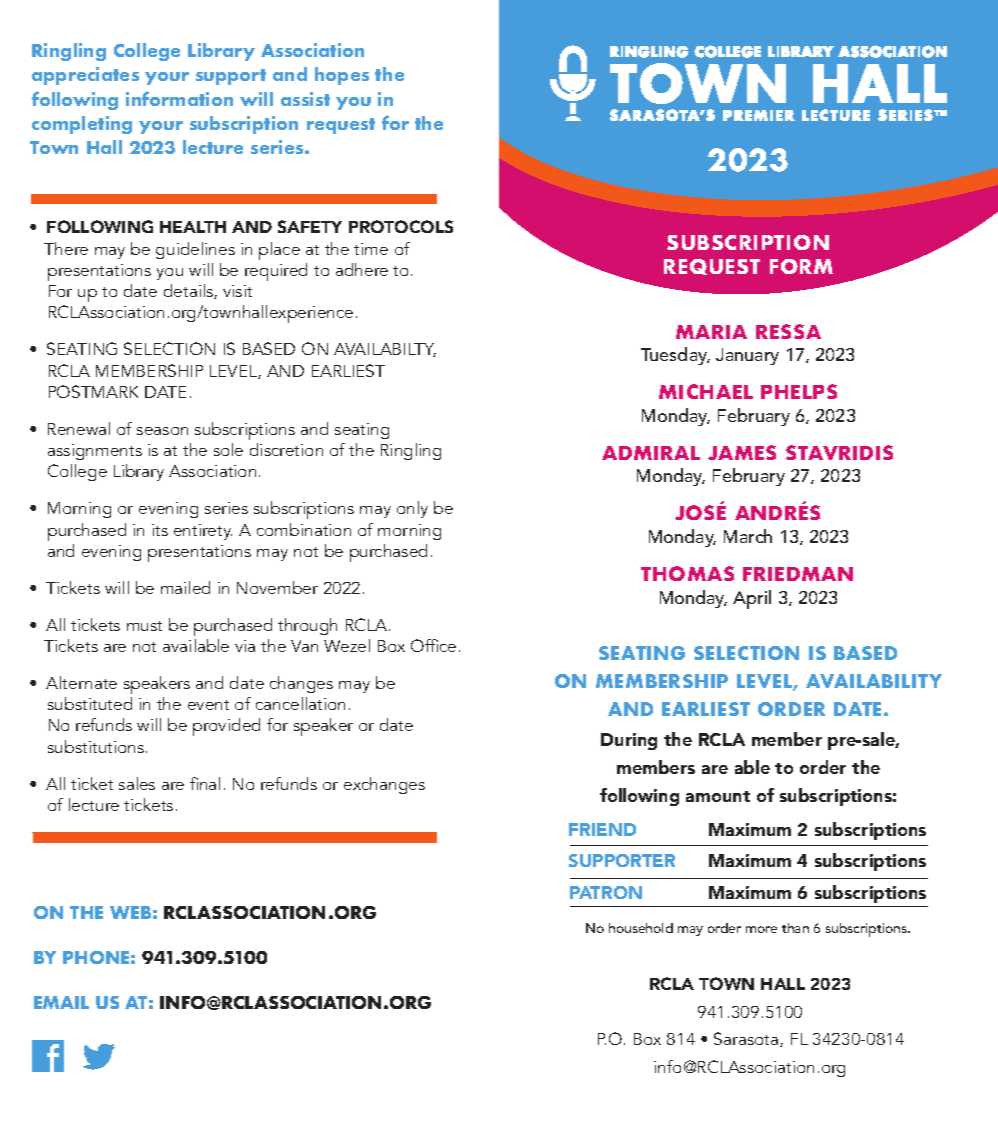  I want to click on FRIEDMAN, so click(798, 574).
